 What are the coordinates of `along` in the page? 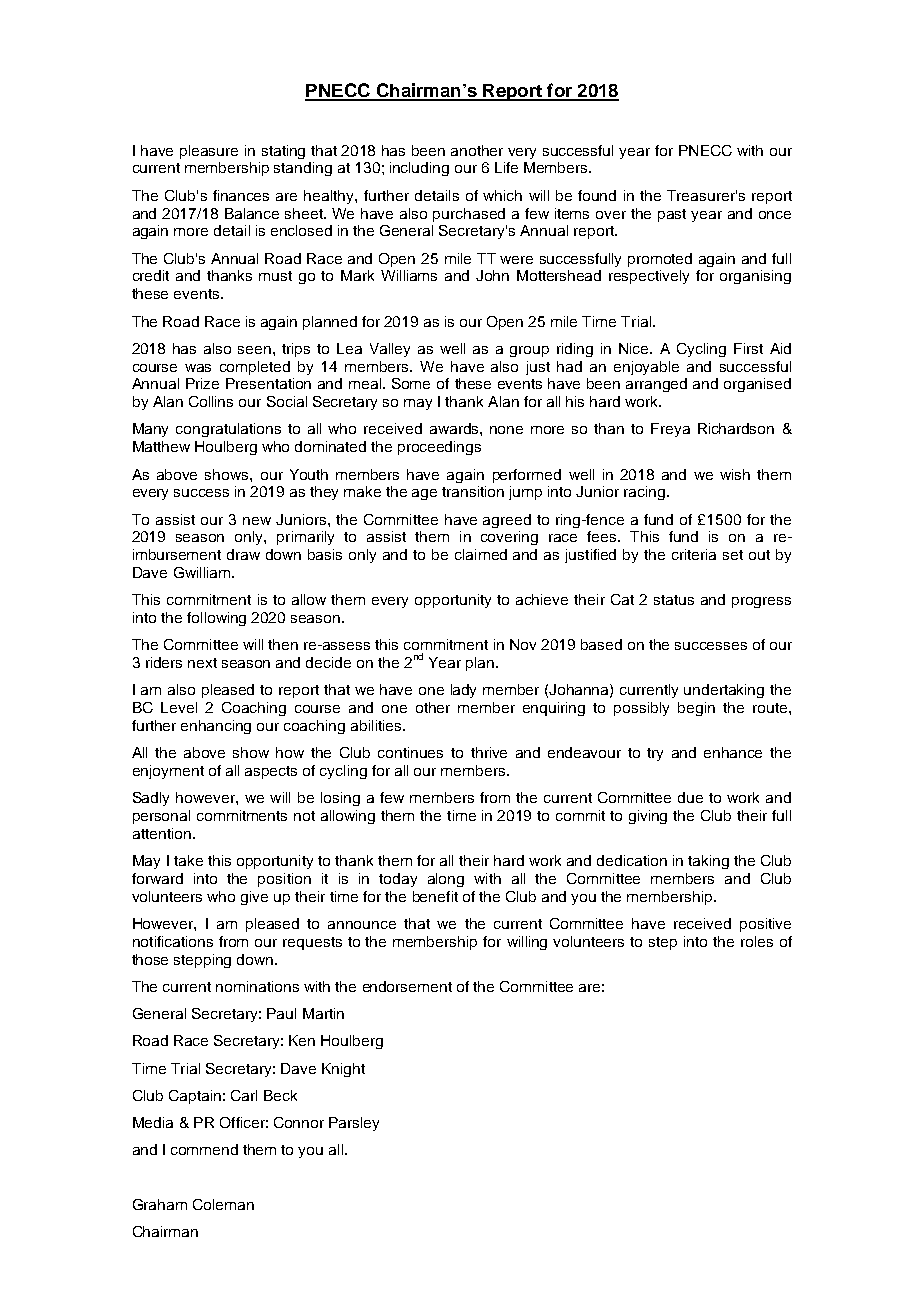 It's located at (446, 880).
